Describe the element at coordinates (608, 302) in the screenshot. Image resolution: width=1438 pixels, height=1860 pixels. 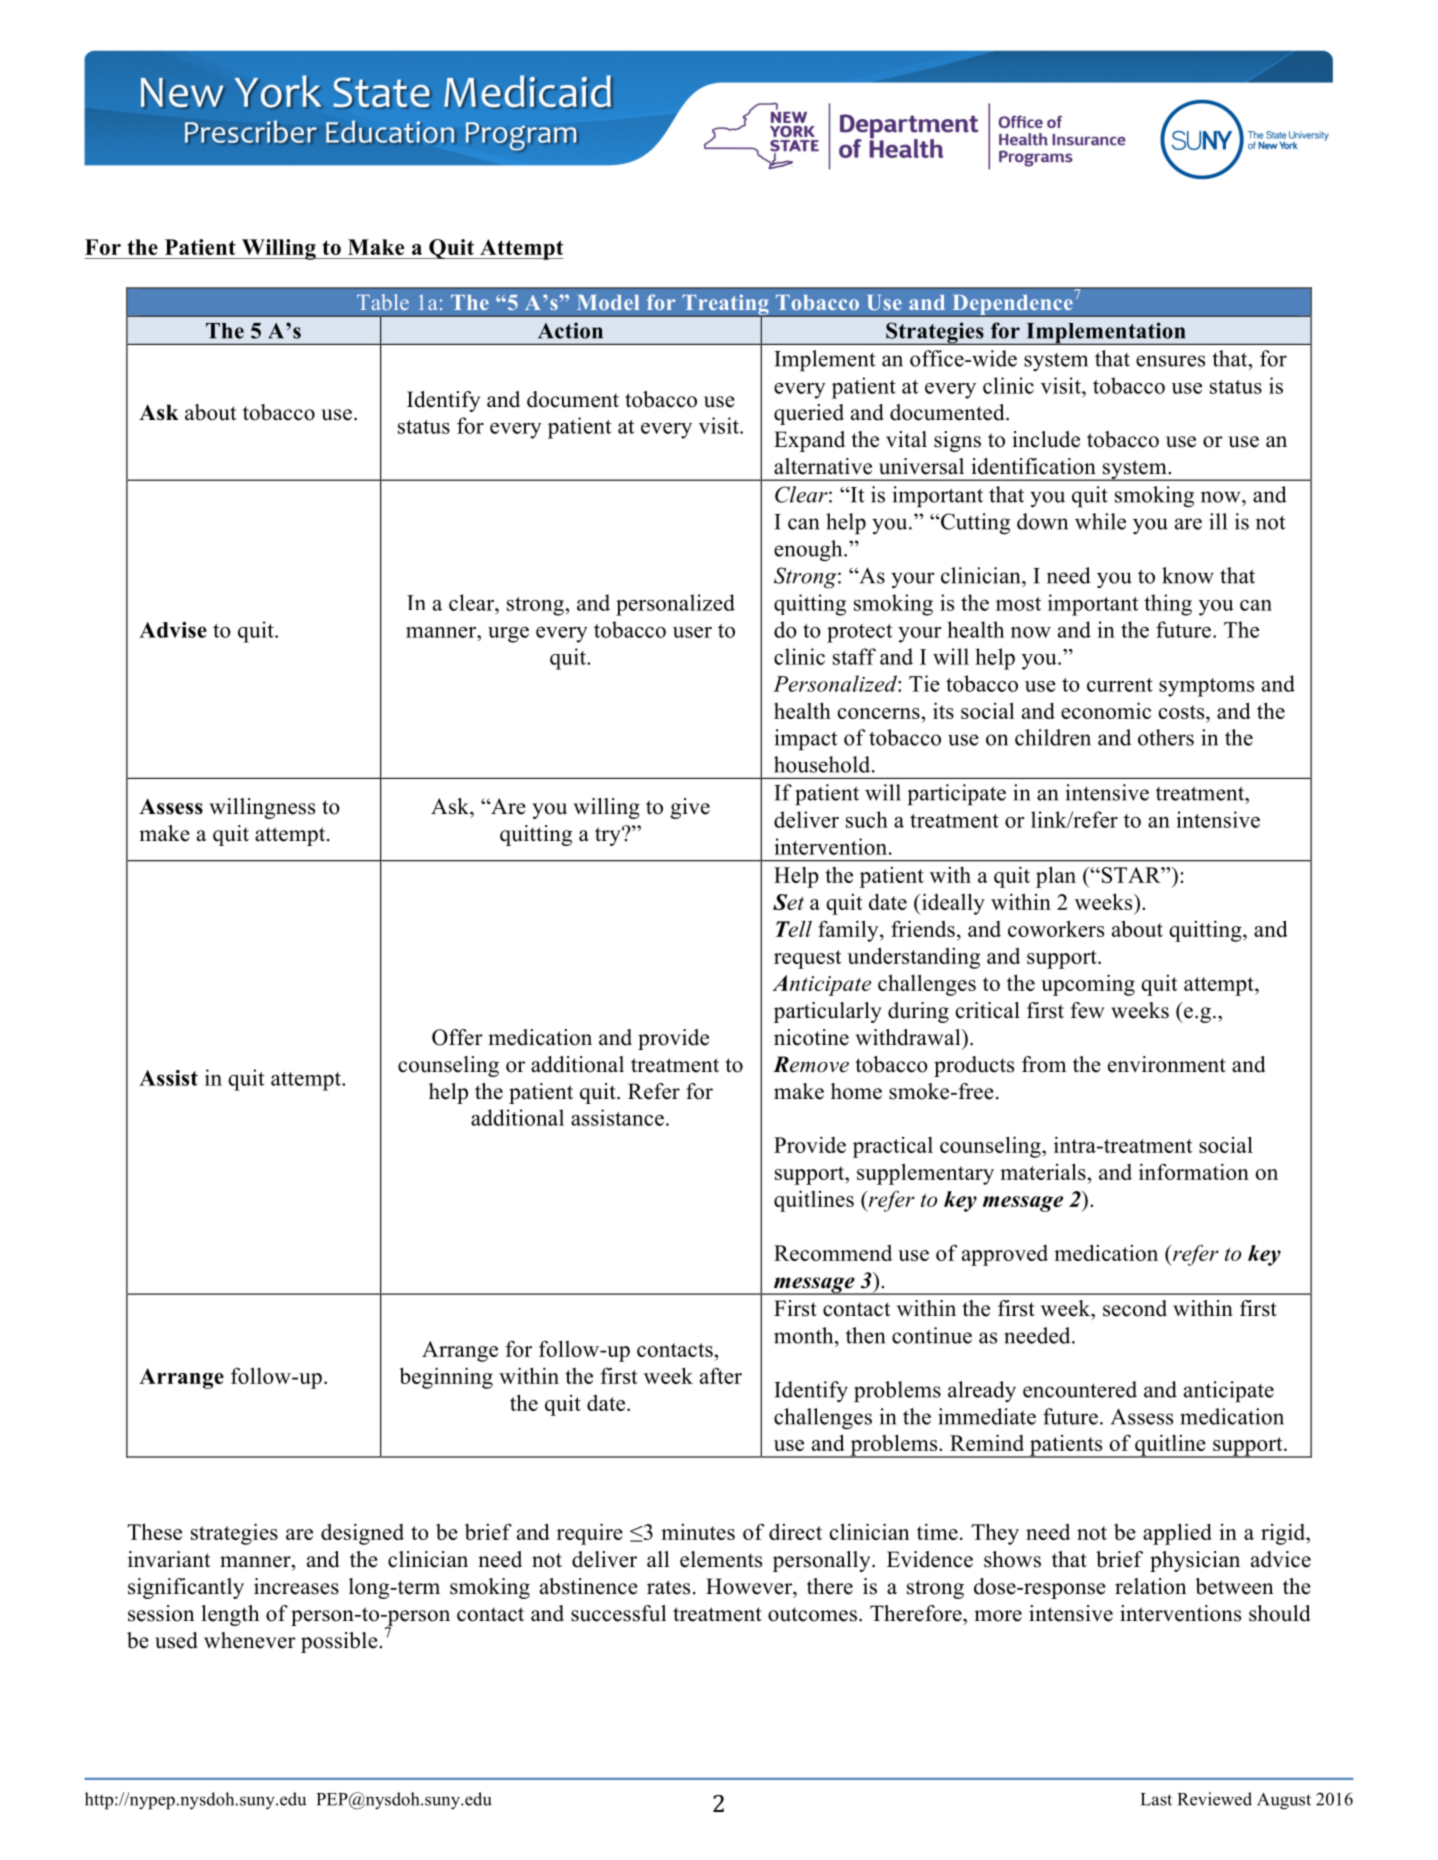
I see `Model` at that location.
